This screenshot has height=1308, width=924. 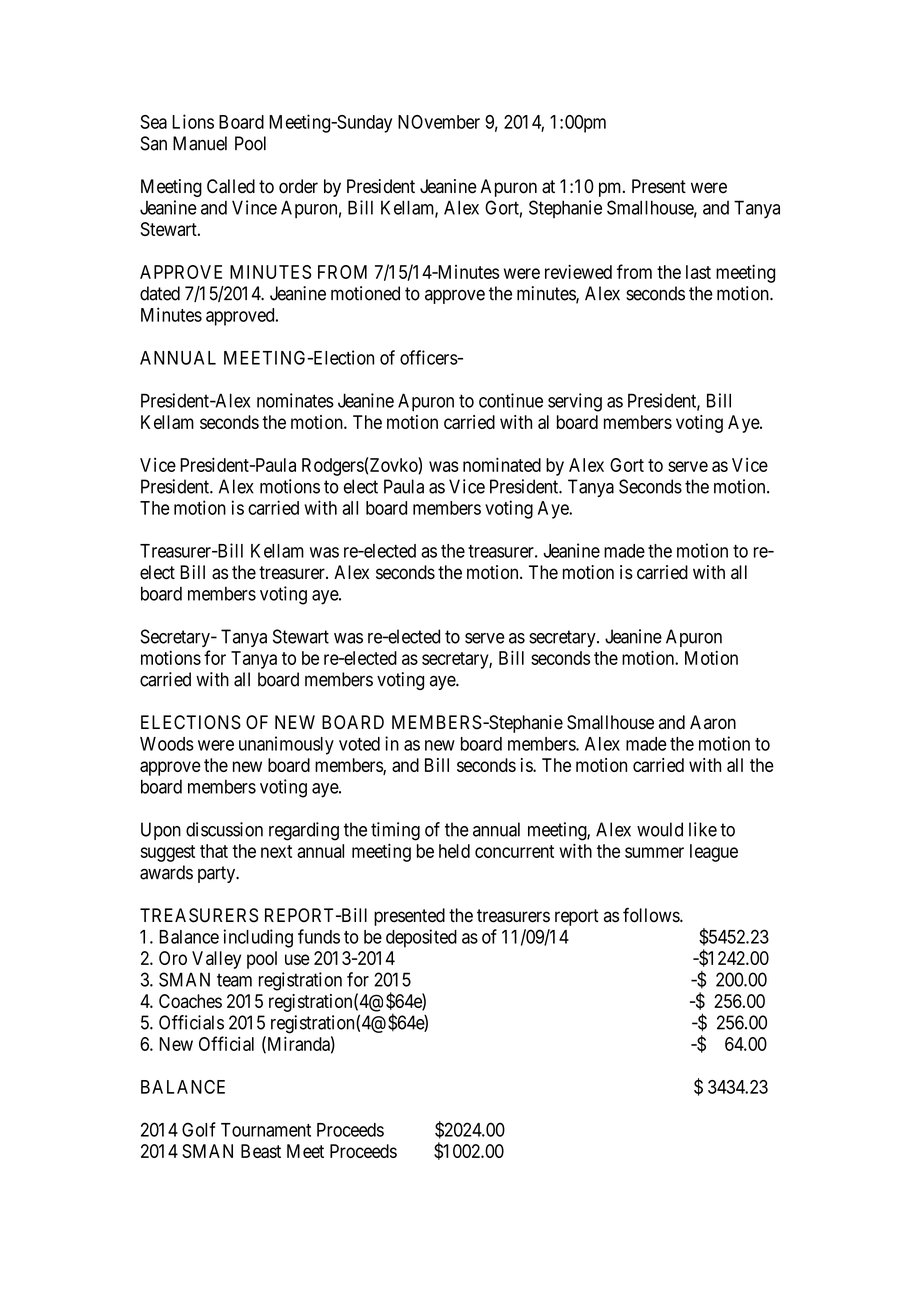 What do you see at coordinates (359, 744) in the screenshot?
I see `voted` at bounding box center [359, 744].
